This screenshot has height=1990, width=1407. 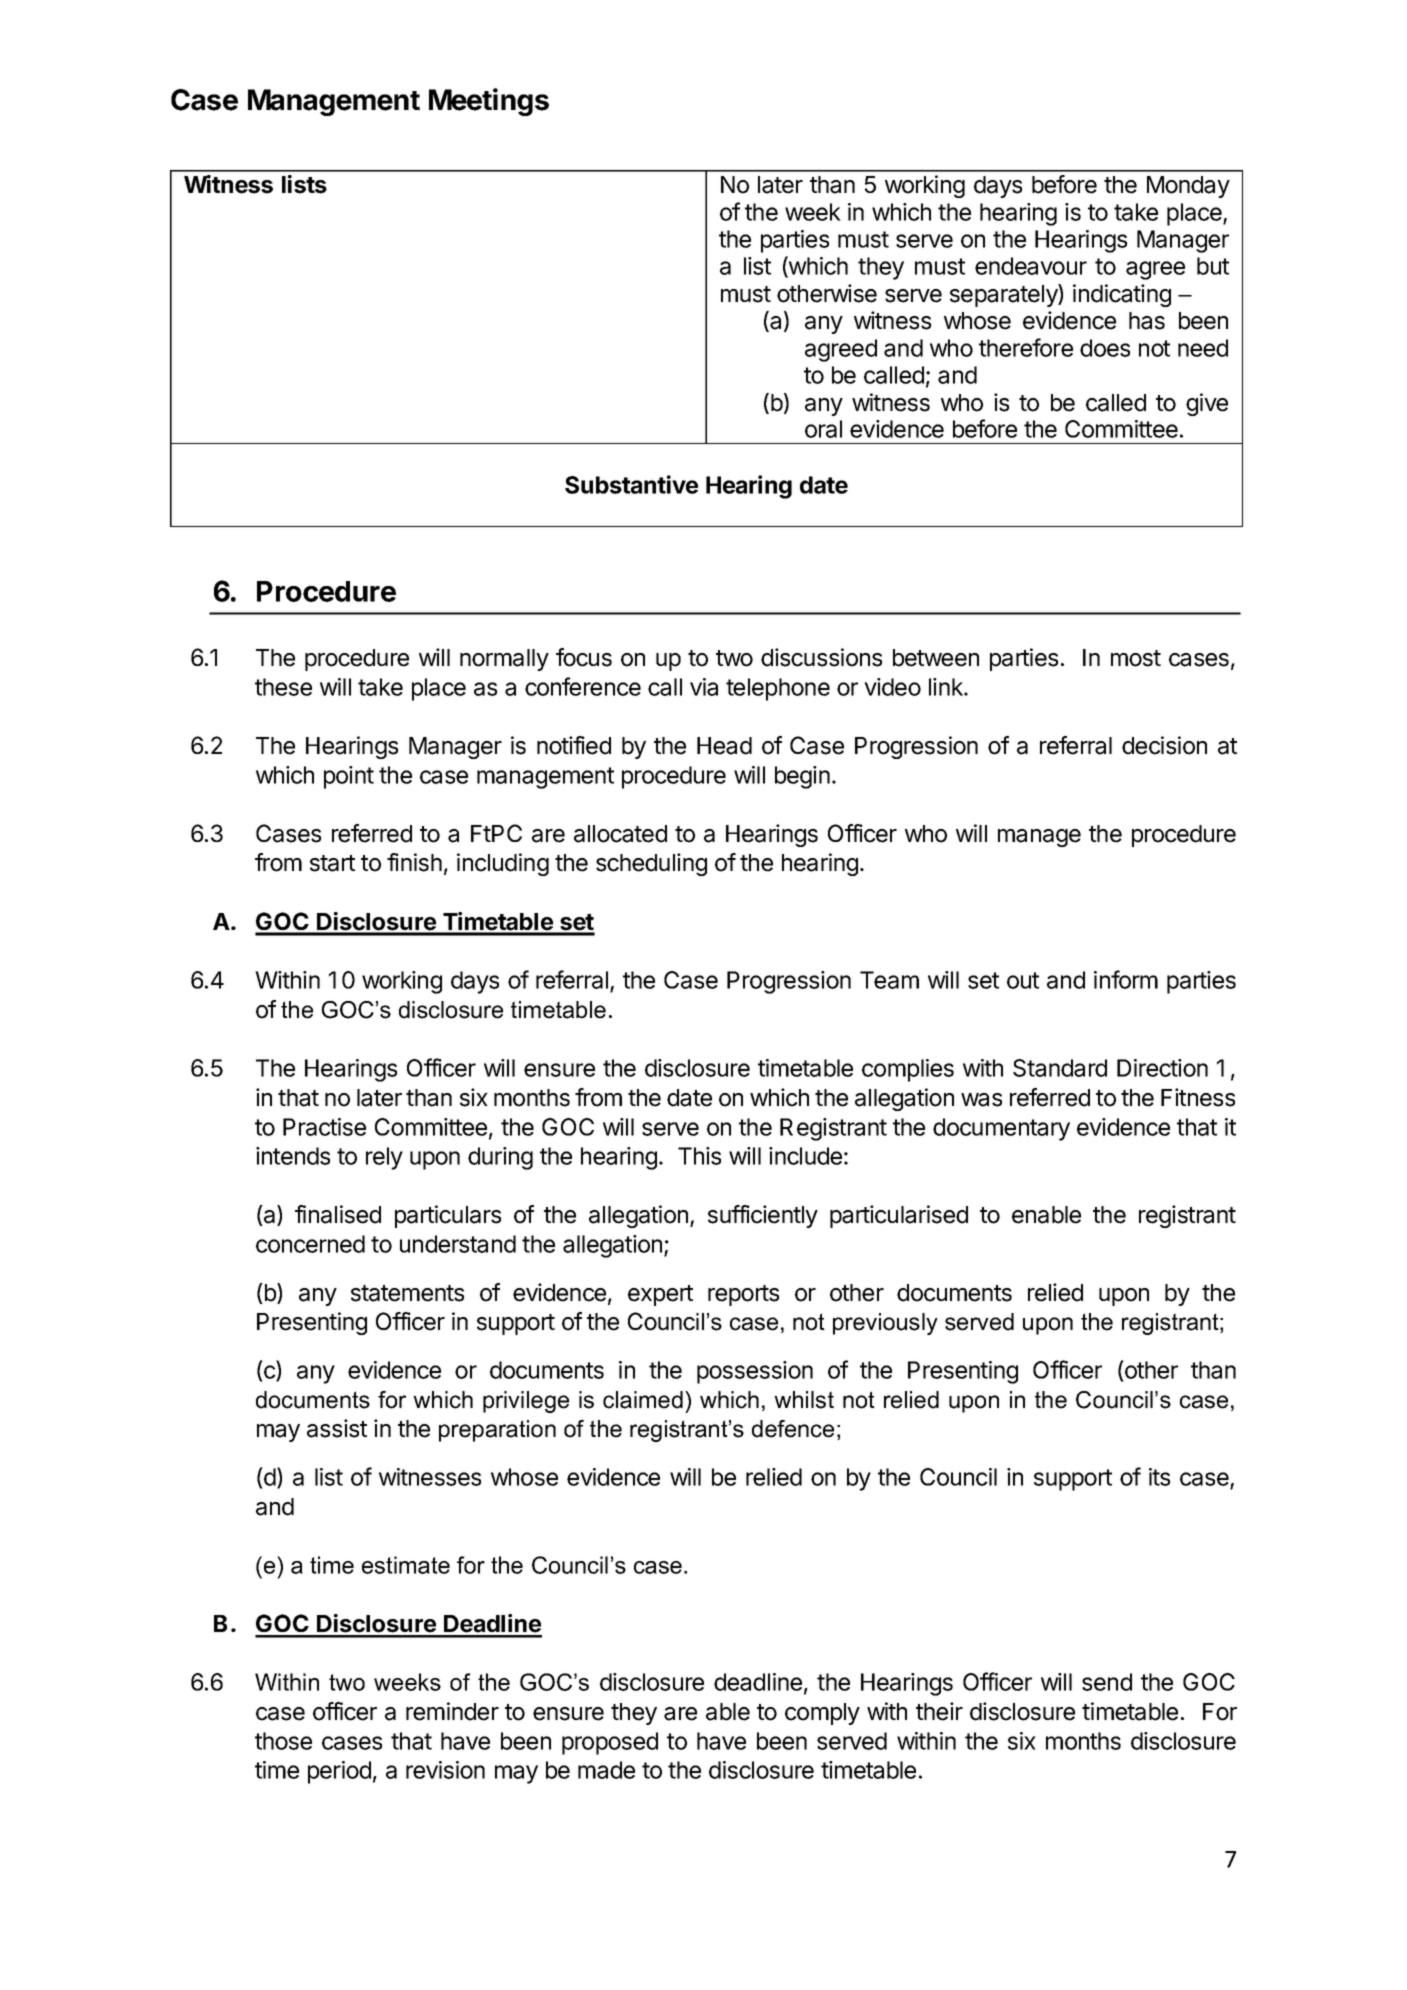 I want to click on Monday, so click(x=1188, y=187).
